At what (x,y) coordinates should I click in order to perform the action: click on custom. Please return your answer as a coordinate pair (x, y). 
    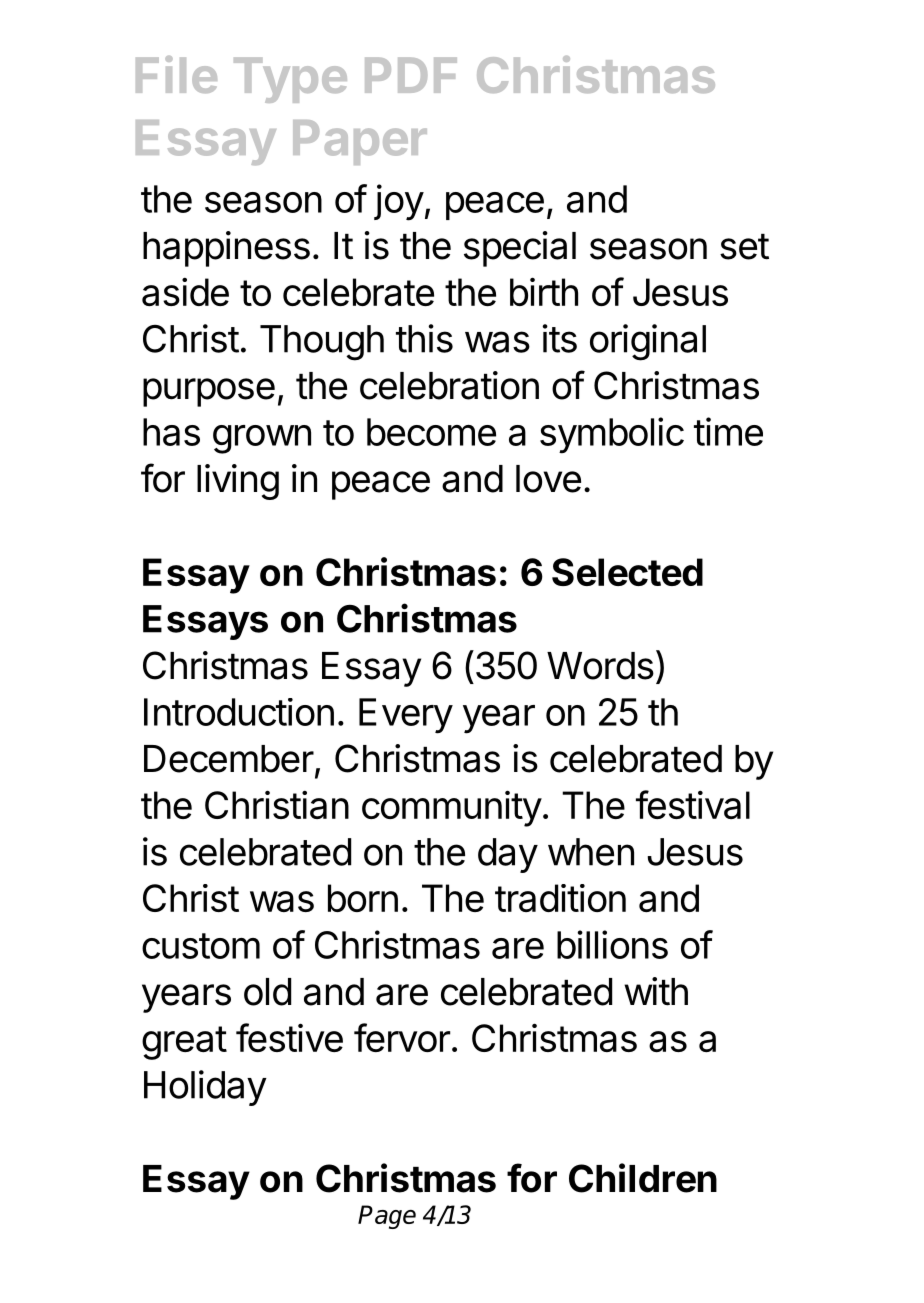
    Looking at the image, I should click on (201, 946).
